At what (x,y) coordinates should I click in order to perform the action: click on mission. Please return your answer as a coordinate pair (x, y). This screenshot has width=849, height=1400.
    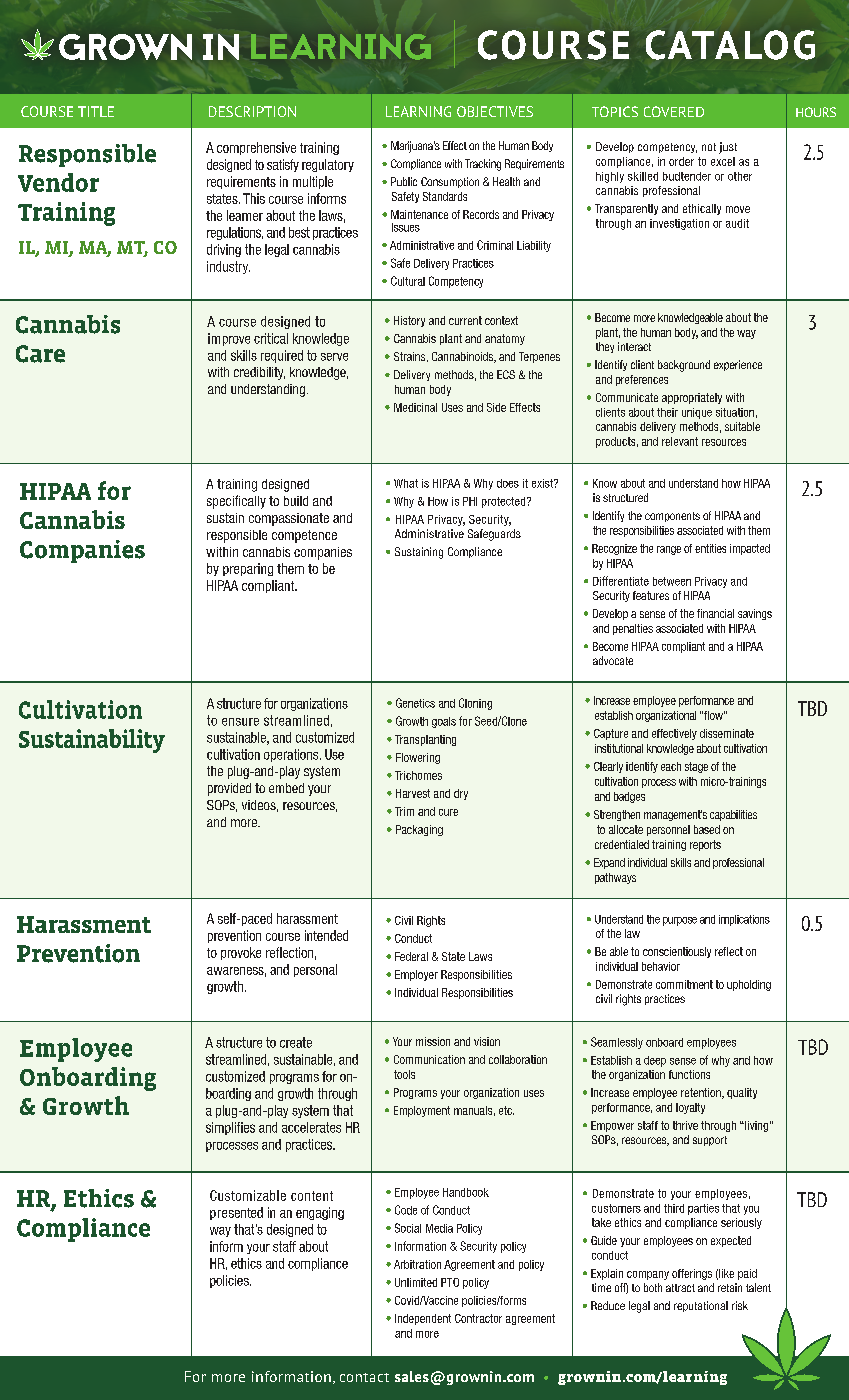
    Looking at the image, I should click on (433, 1041).
